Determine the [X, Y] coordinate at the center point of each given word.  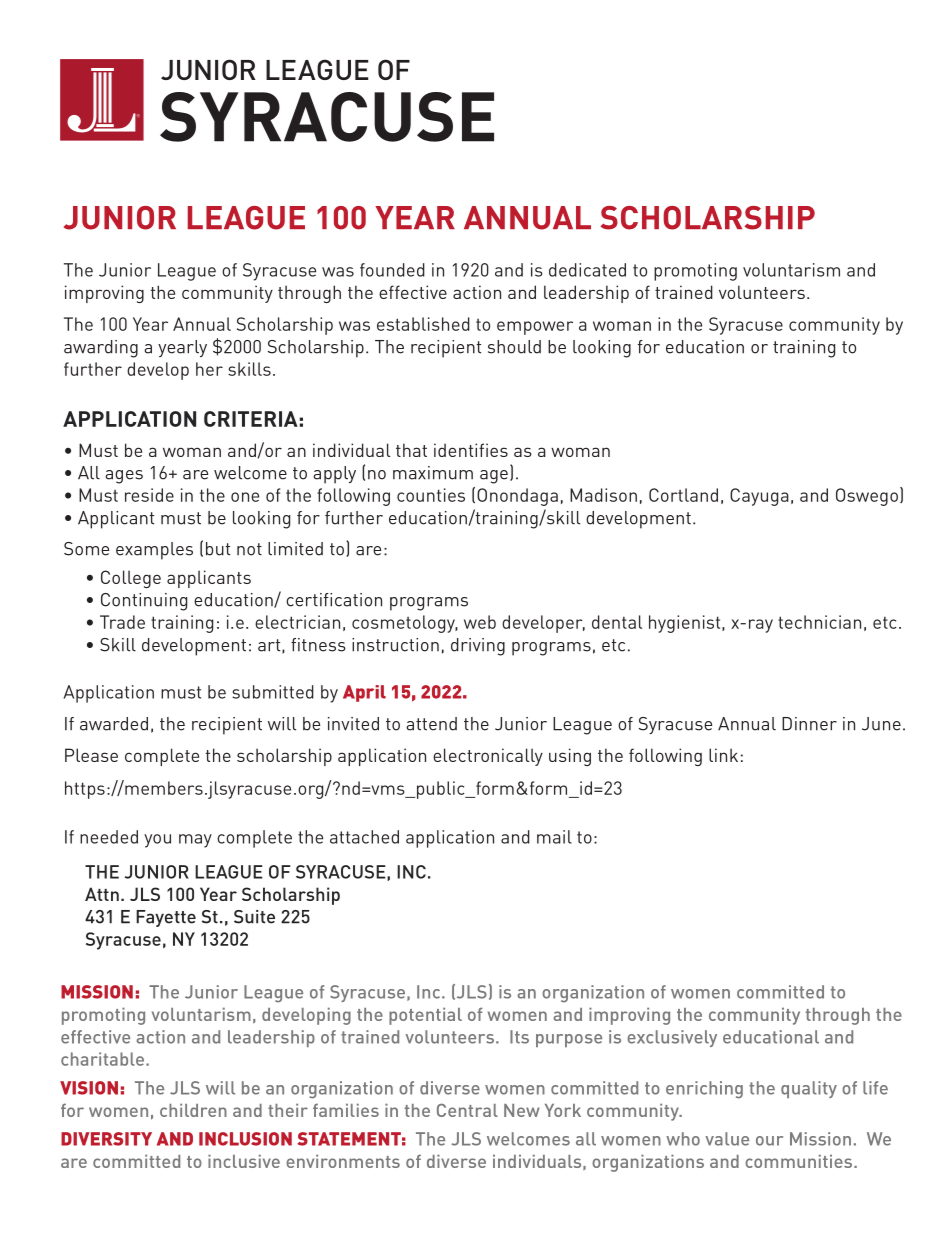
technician [819, 622]
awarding [101, 349]
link [723, 755]
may [195, 841]
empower [535, 328]
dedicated [587, 270]
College [131, 579]
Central [467, 1110]
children [193, 1110]
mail [554, 837]
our [769, 1141]
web [480, 622]
